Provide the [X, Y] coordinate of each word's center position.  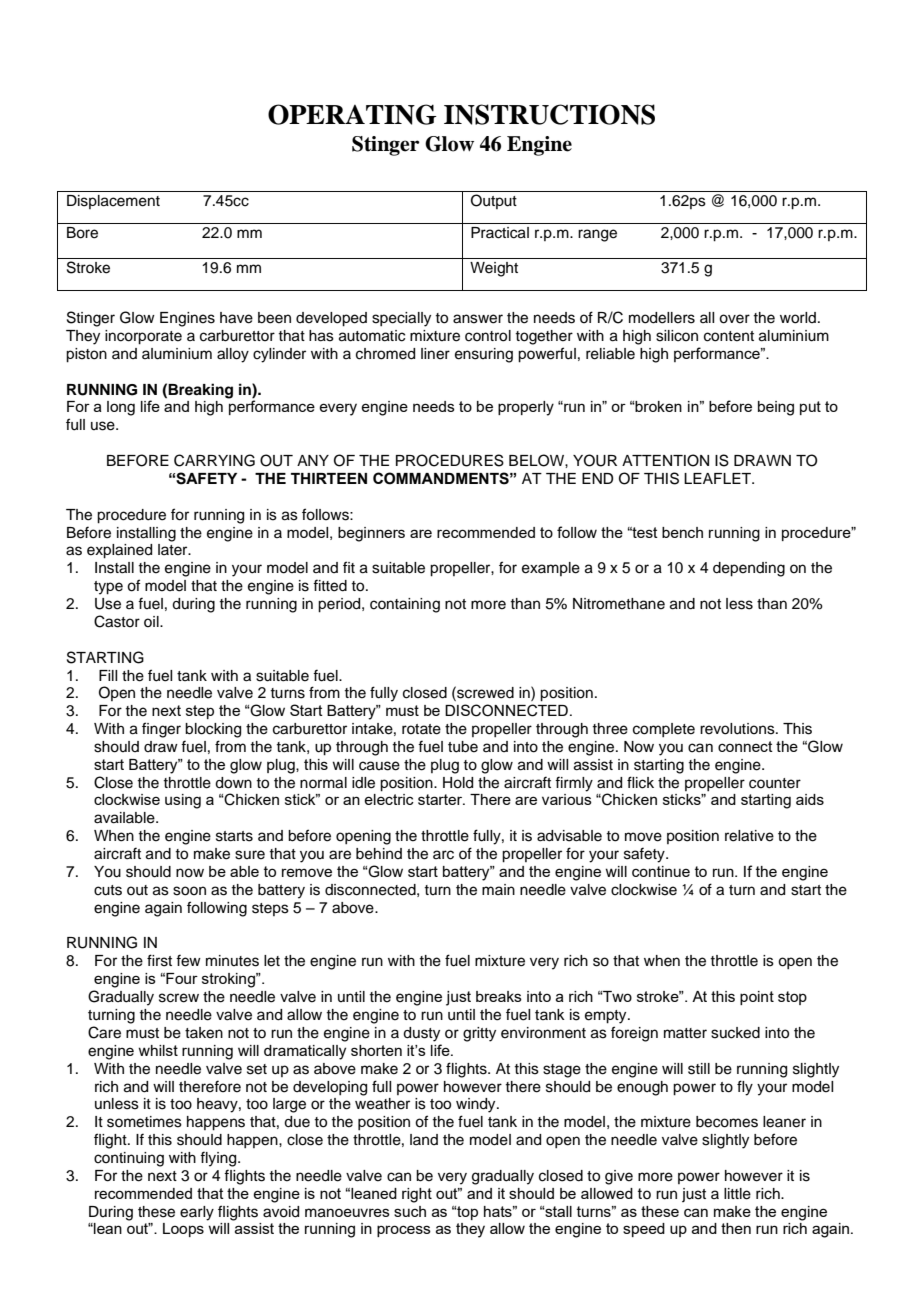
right [417, 1195]
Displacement [113, 202]
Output [494, 201]
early [197, 1213]
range [597, 235]
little [737, 1194]
